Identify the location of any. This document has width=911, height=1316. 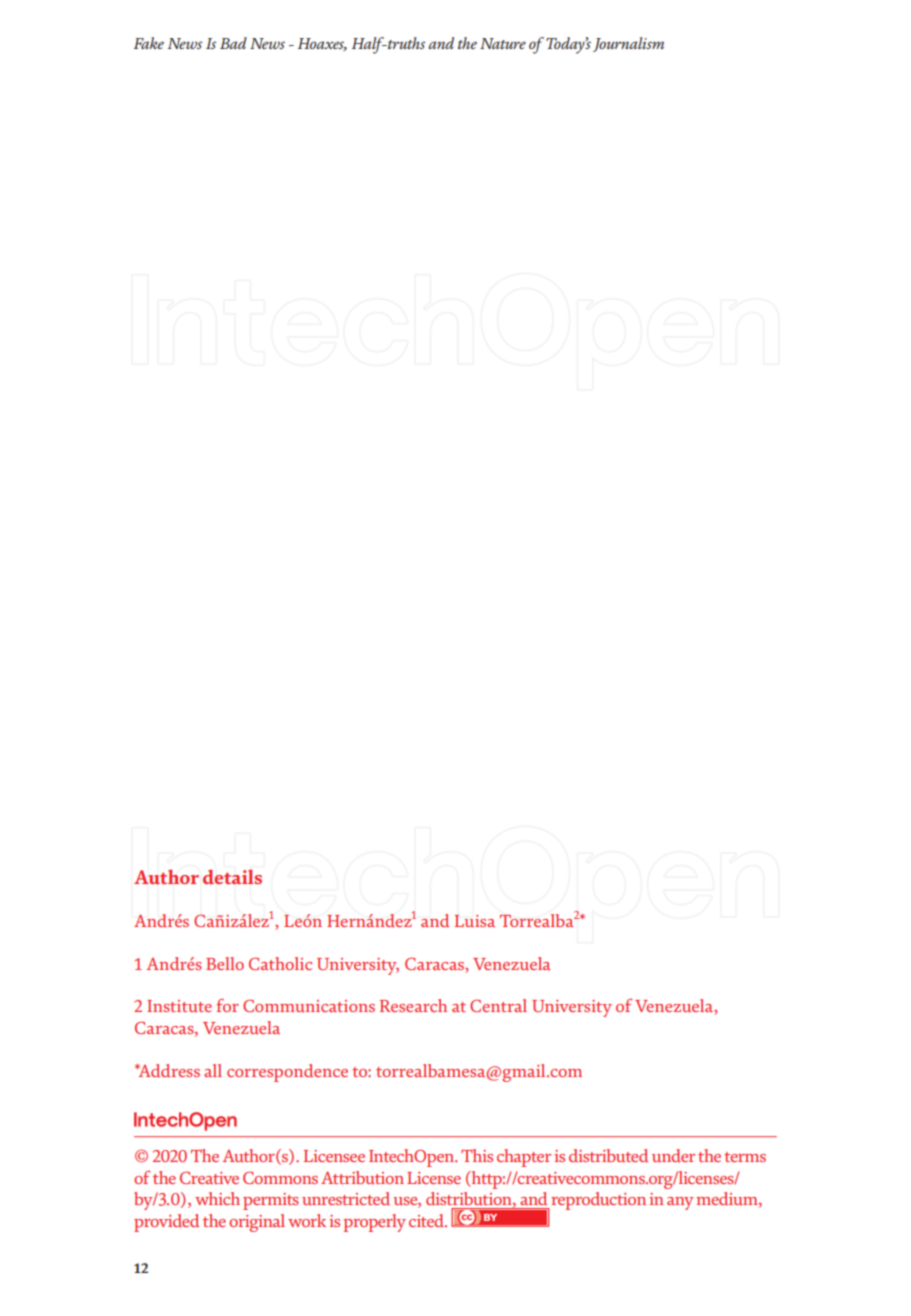
(680, 1203).
